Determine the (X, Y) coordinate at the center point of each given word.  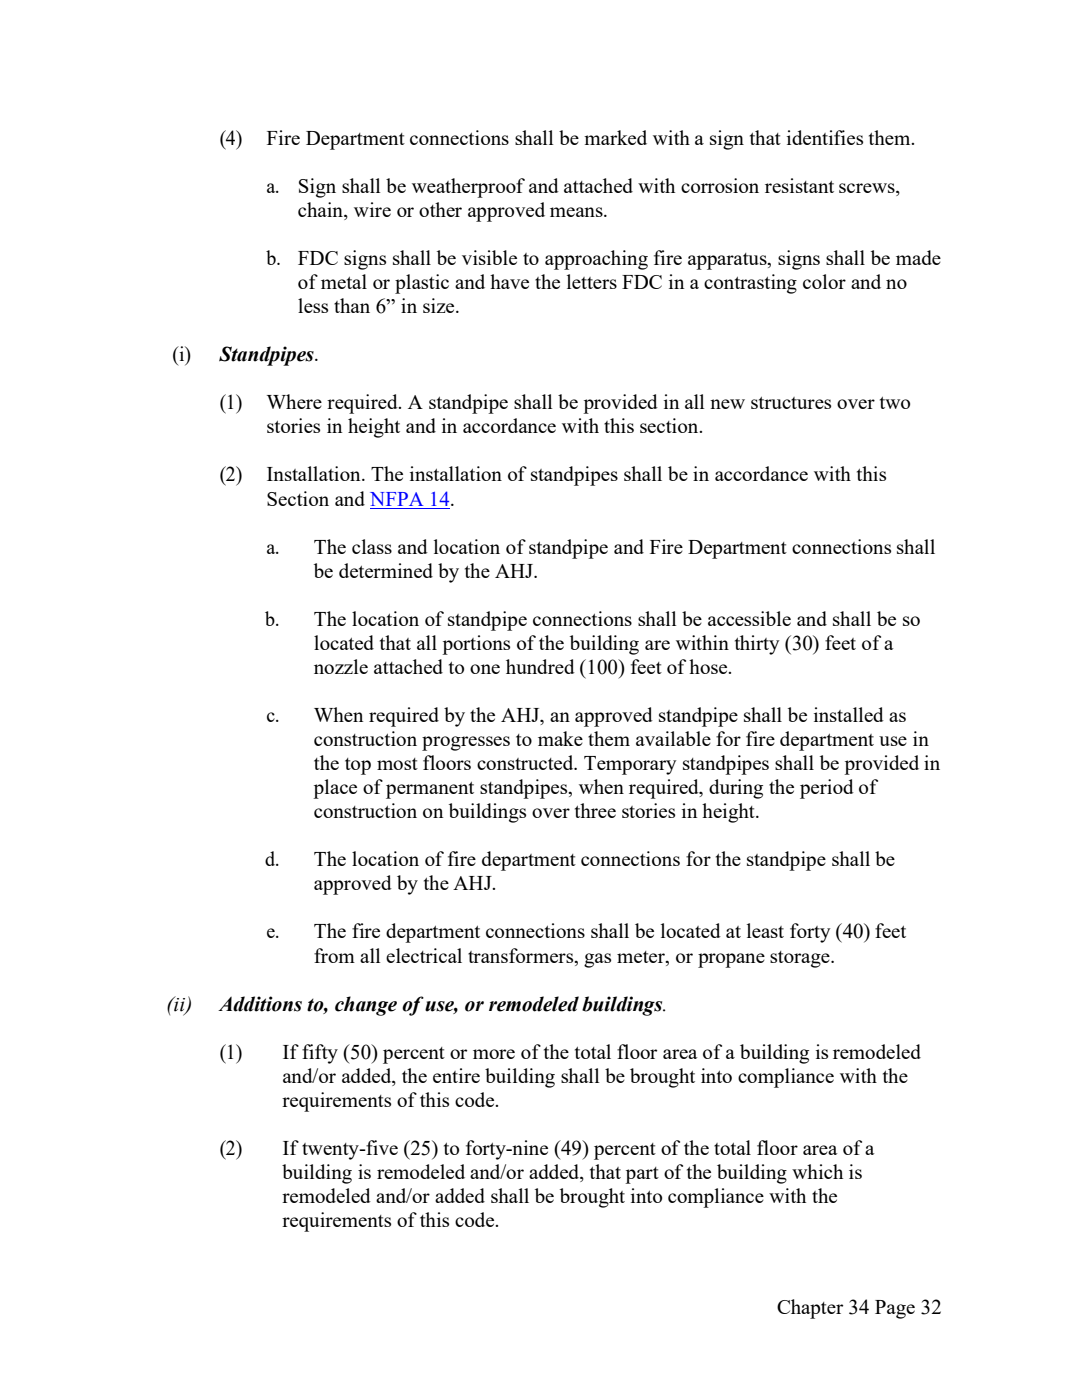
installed (849, 714)
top (358, 766)
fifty (320, 1054)
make (560, 738)
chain (321, 211)
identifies (825, 137)
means (577, 212)
